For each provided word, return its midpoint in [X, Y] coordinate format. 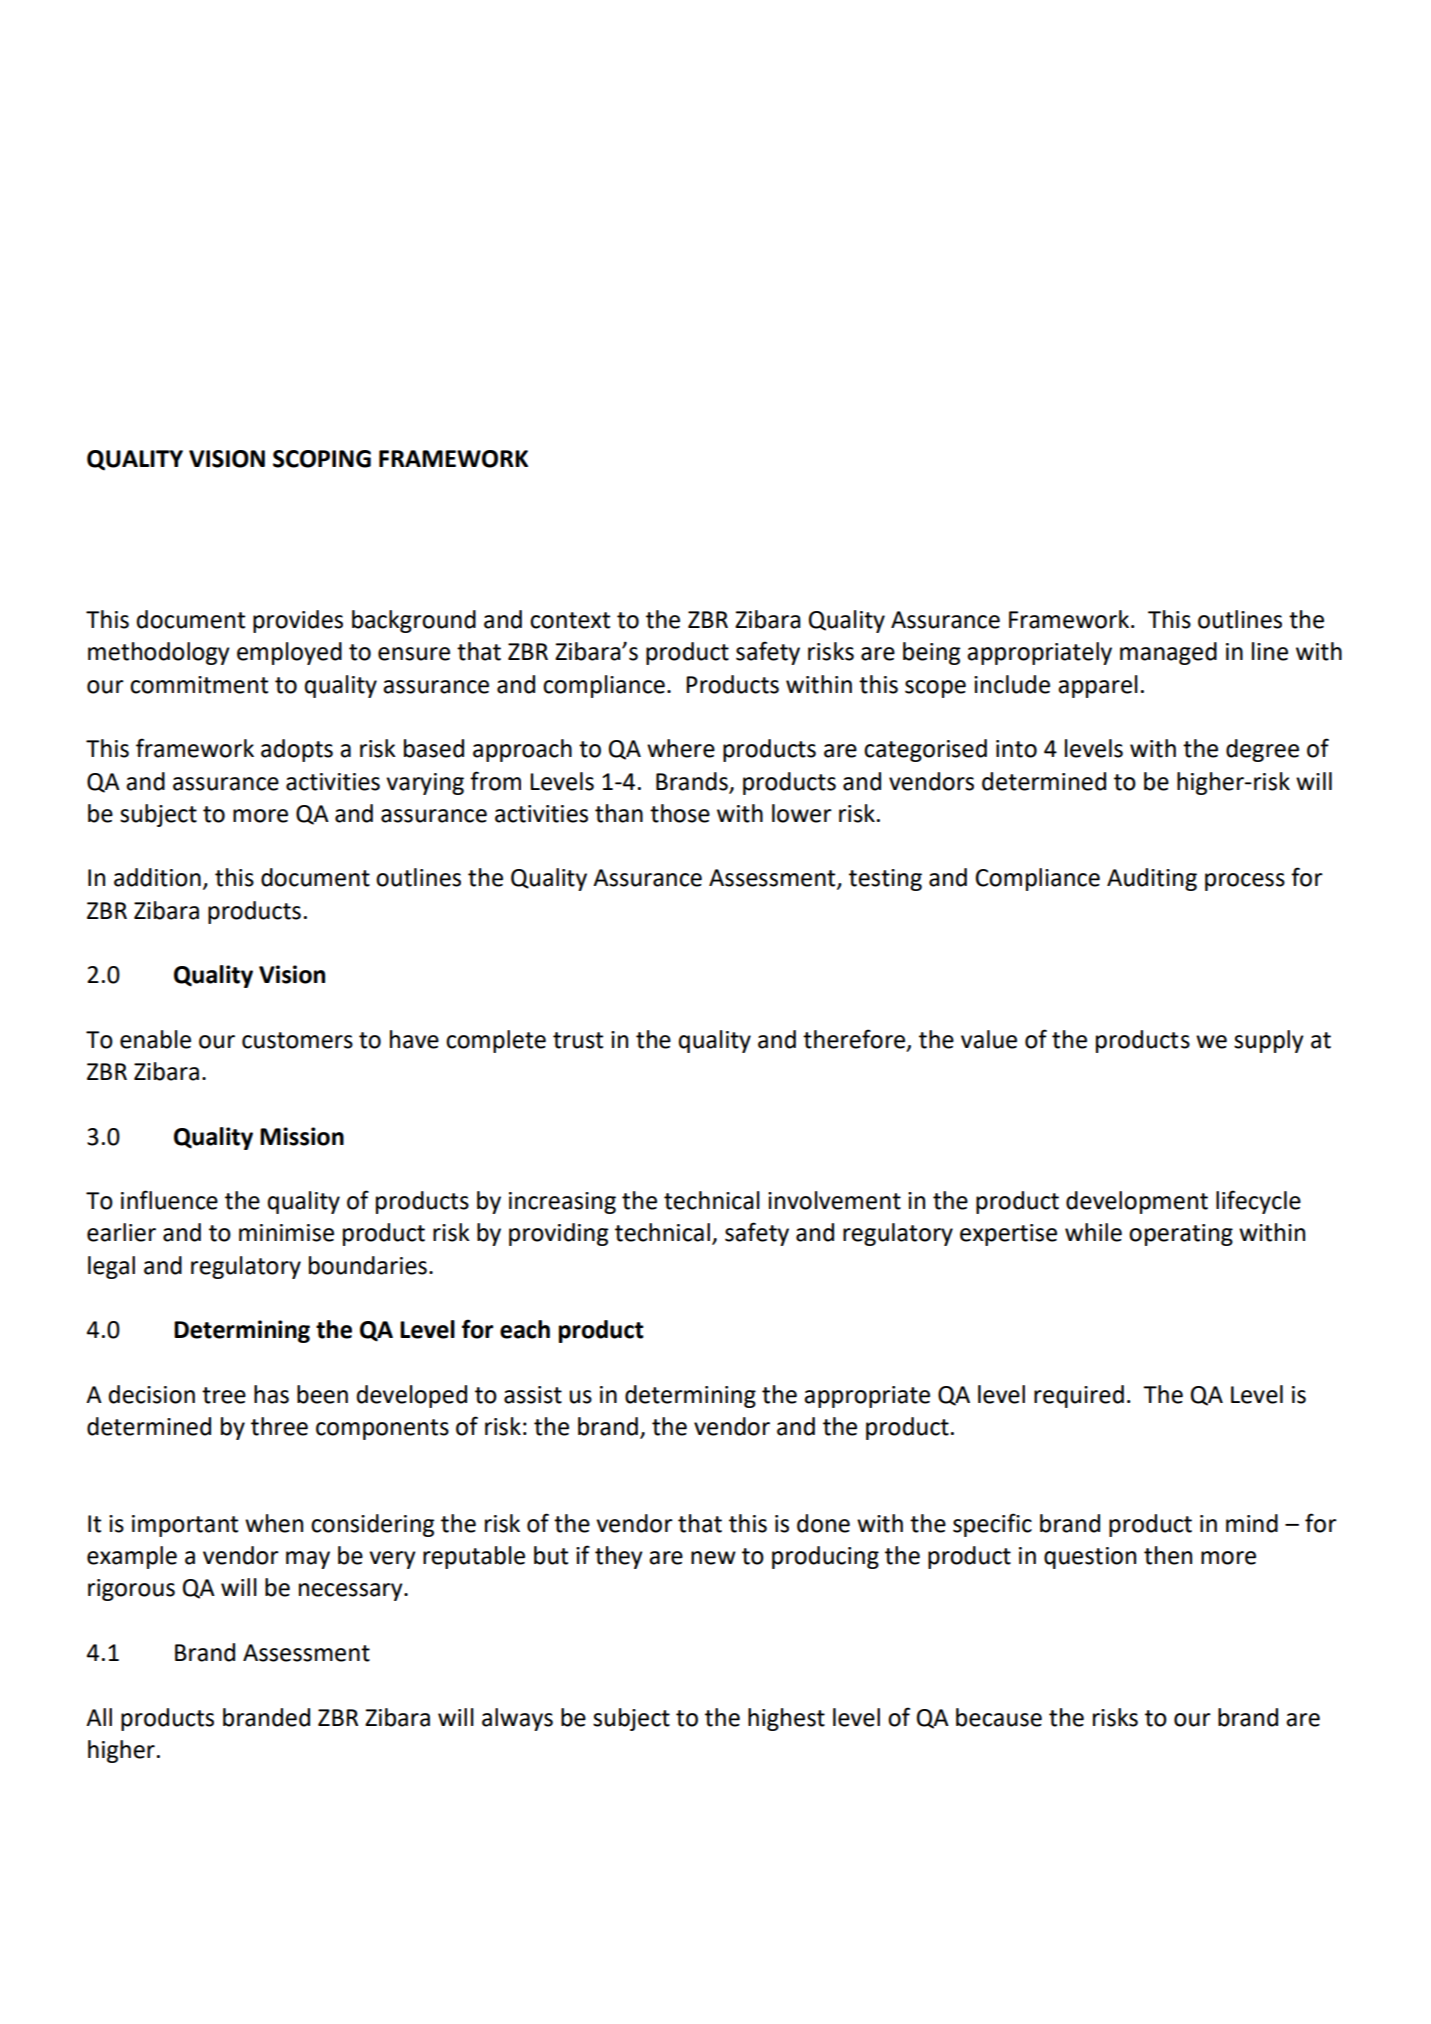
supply [1269, 1041]
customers [297, 1040]
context [570, 620]
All [99, 1717]
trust [578, 1040]
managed [1168, 653]
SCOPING [322, 459]
